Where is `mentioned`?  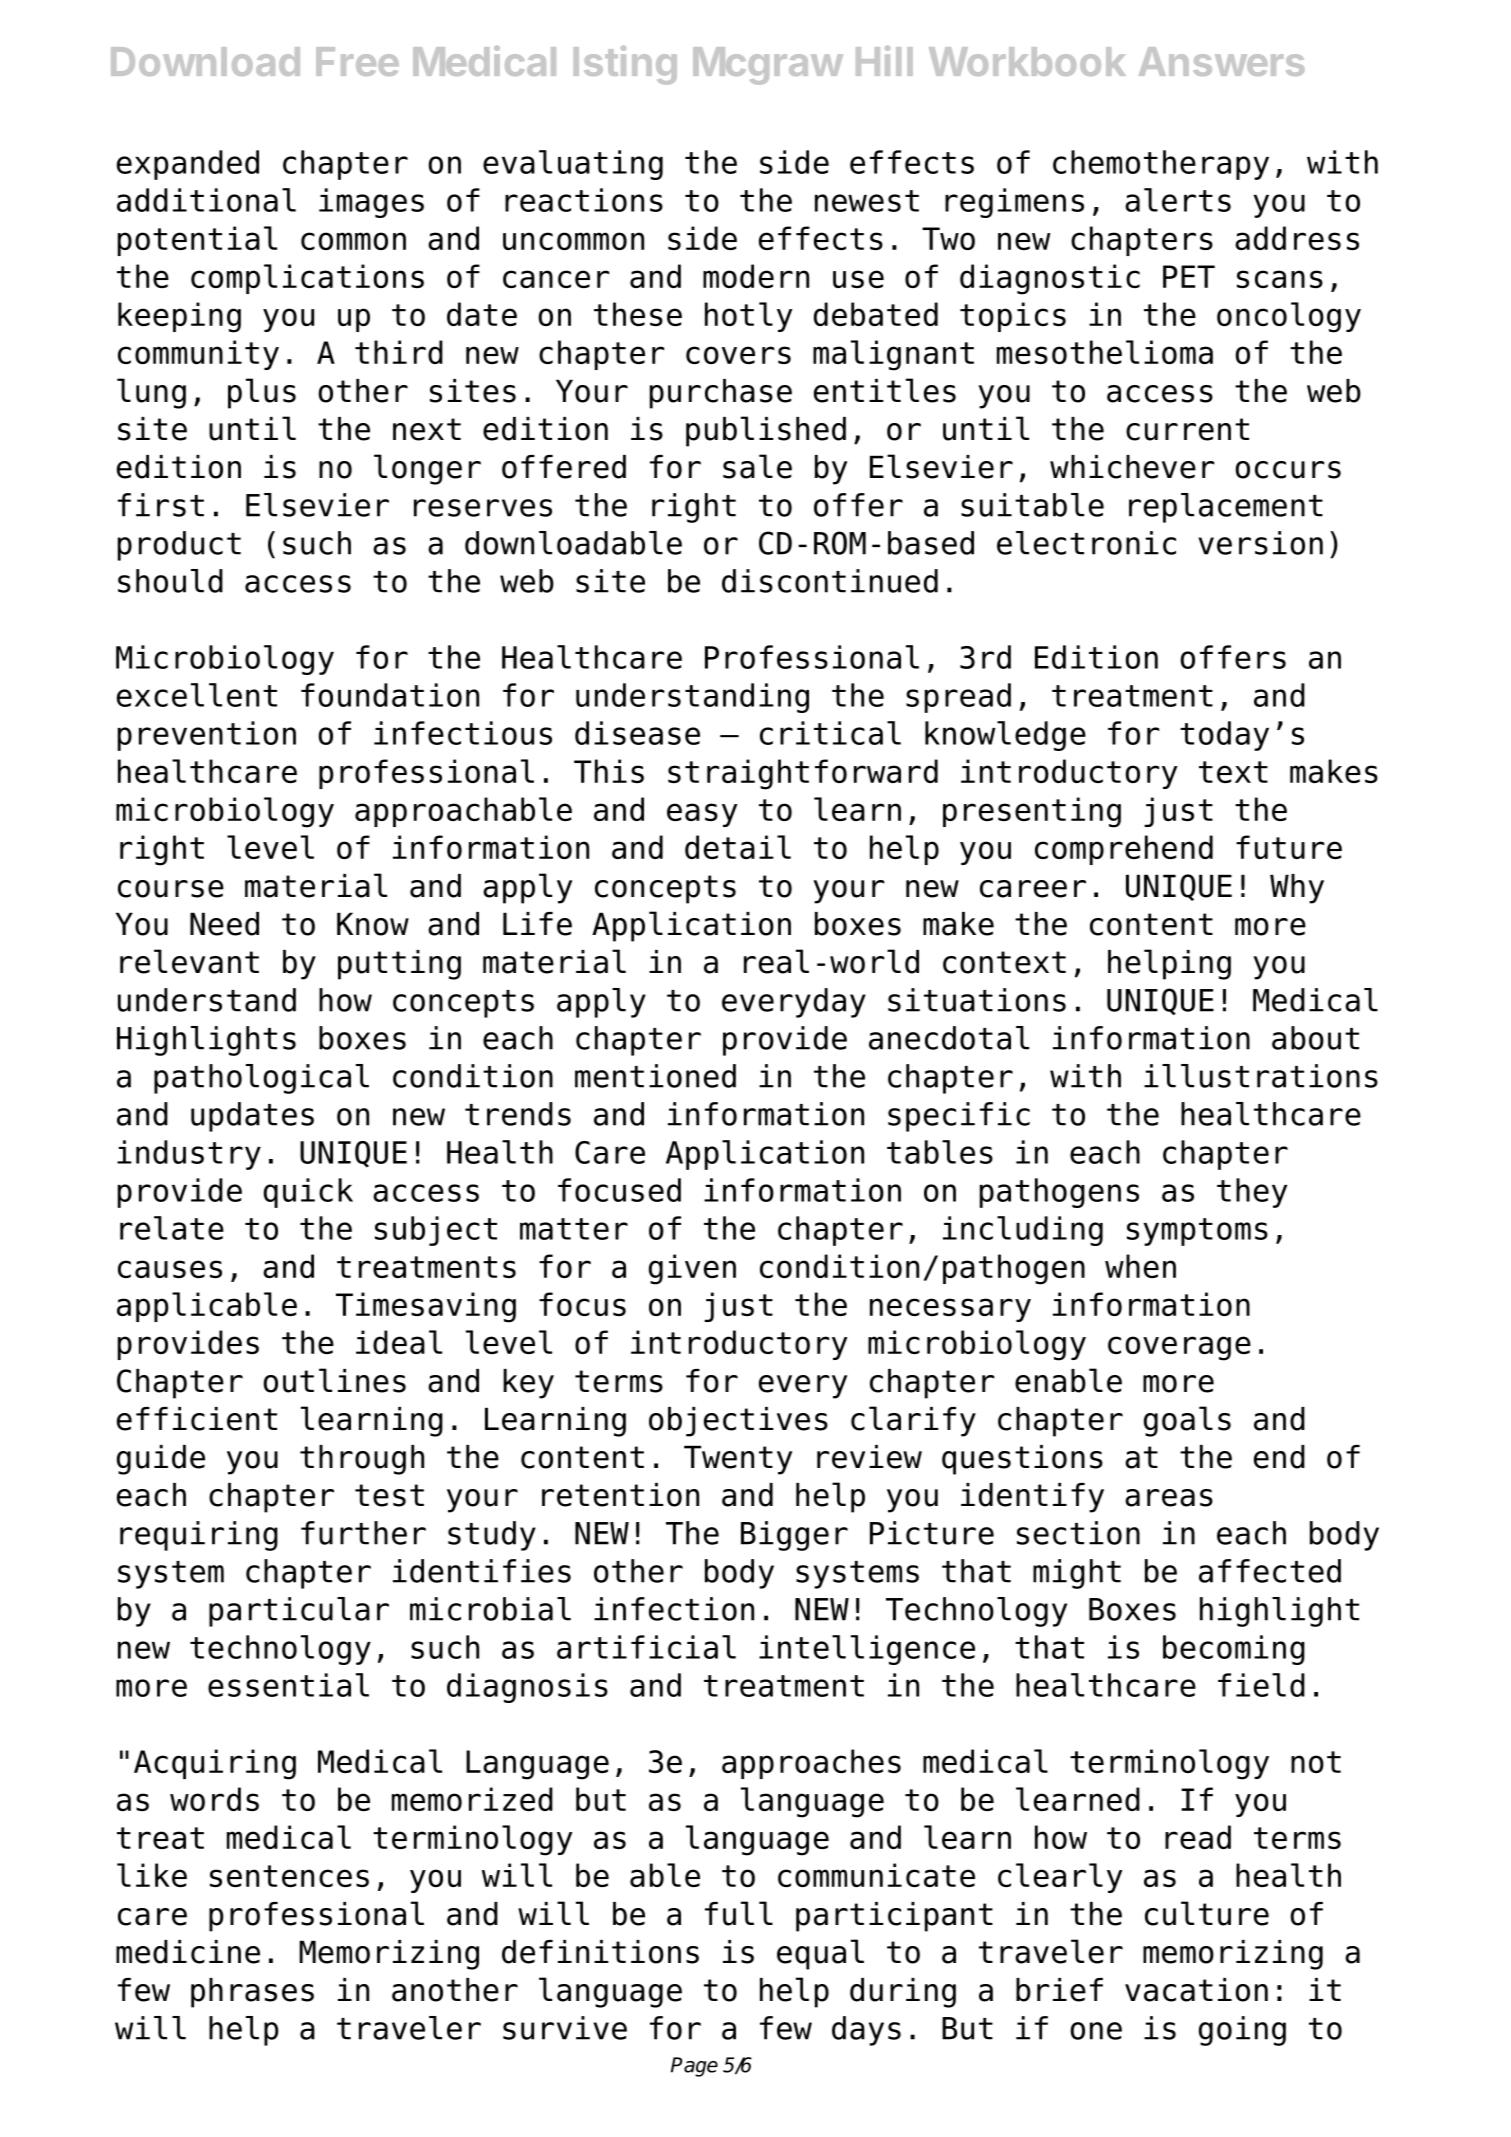 mentioned is located at coordinates (655, 1076).
